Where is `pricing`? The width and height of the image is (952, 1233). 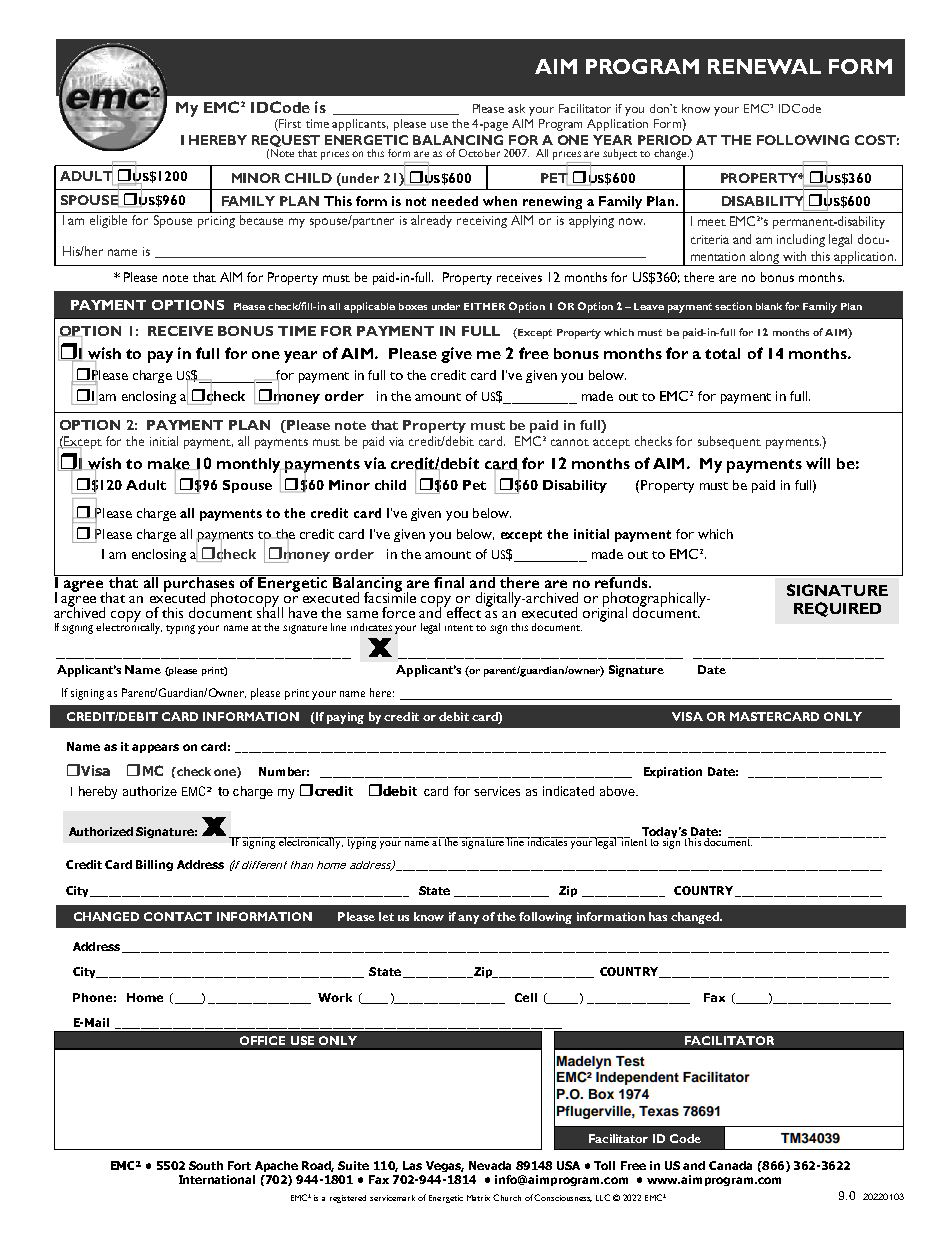
pricing is located at coordinates (216, 222).
